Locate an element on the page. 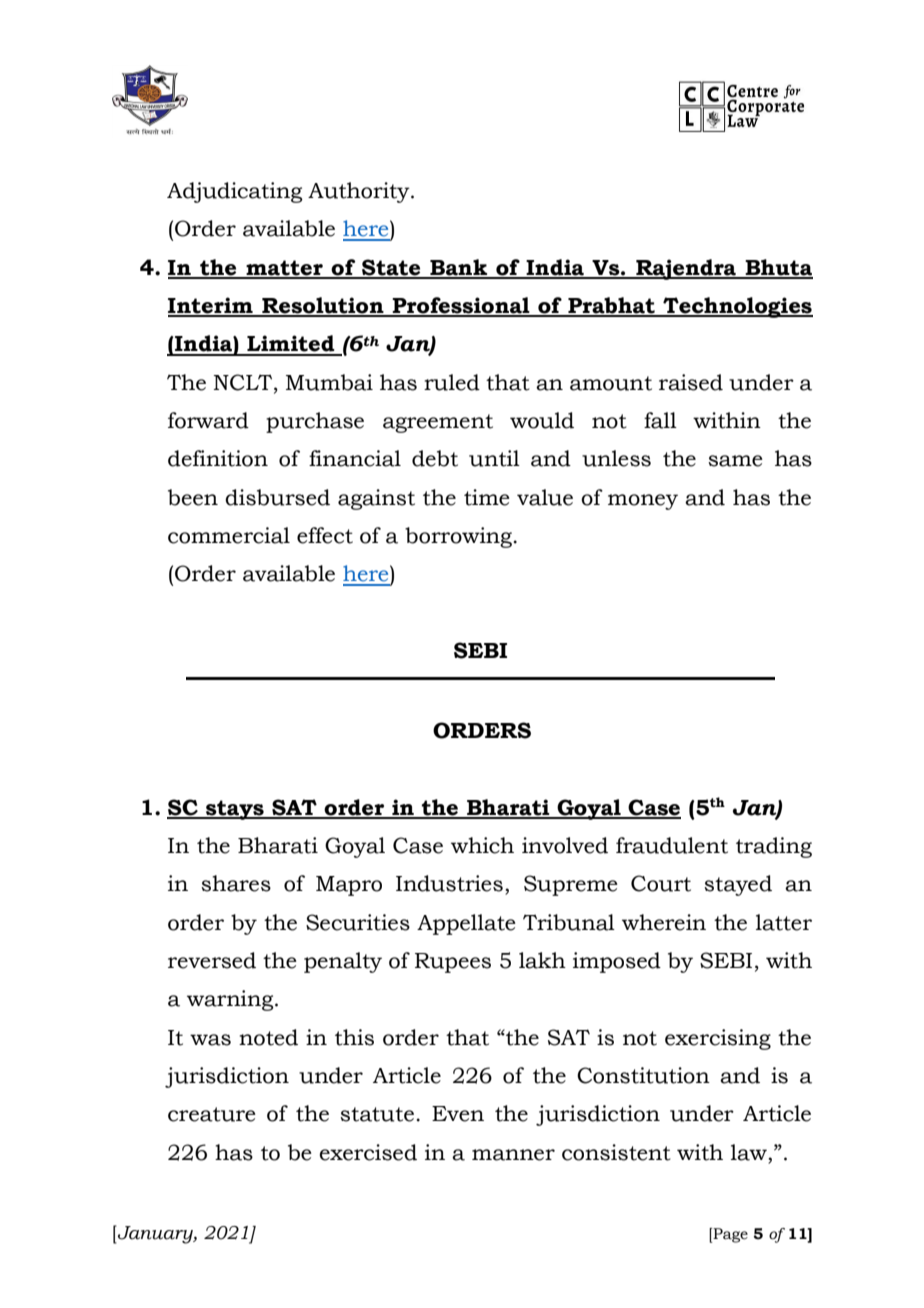 The image size is (924, 1308). Professional is located at coordinates (461, 306).
